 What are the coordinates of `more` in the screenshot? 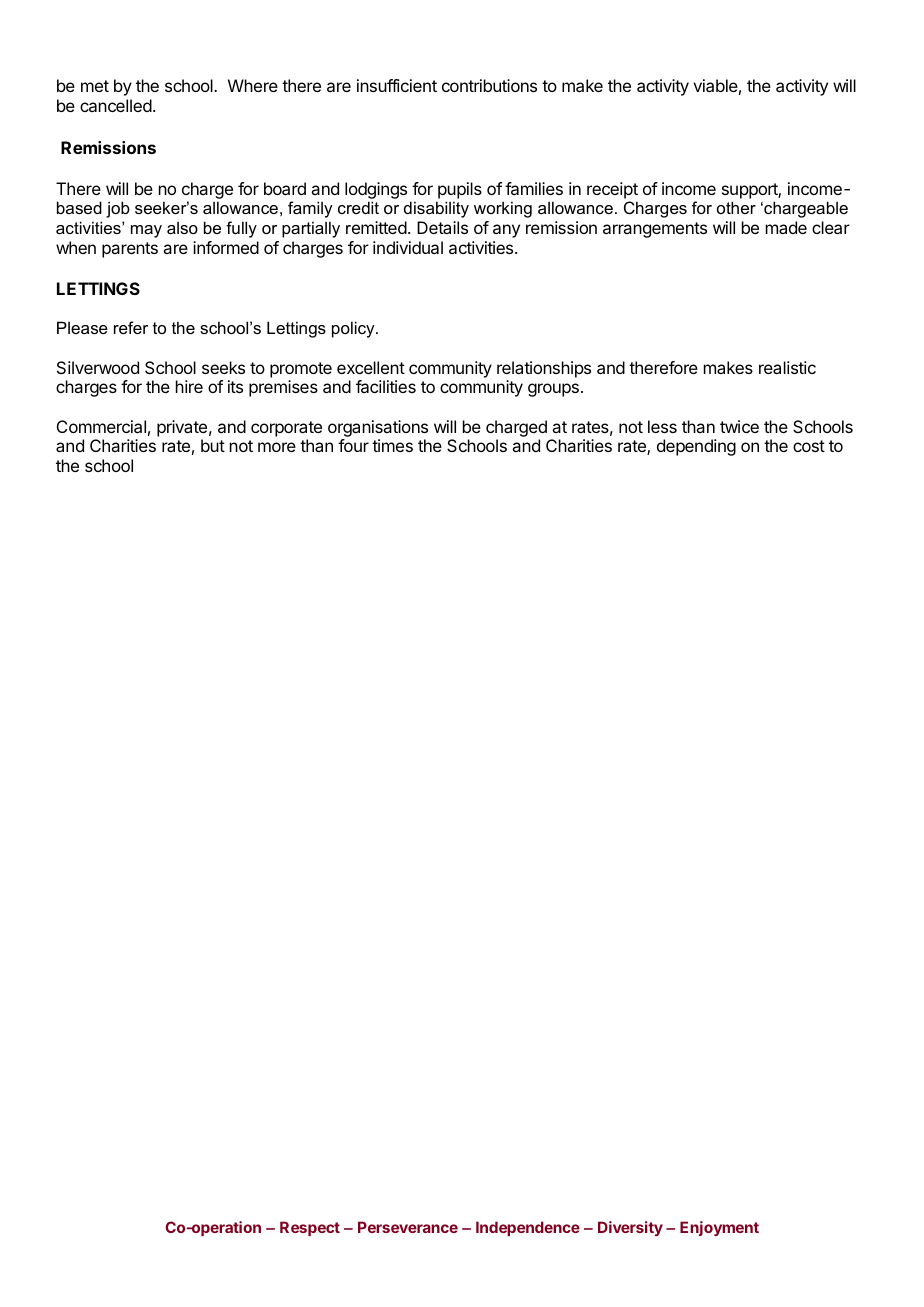 It's located at (277, 447).
